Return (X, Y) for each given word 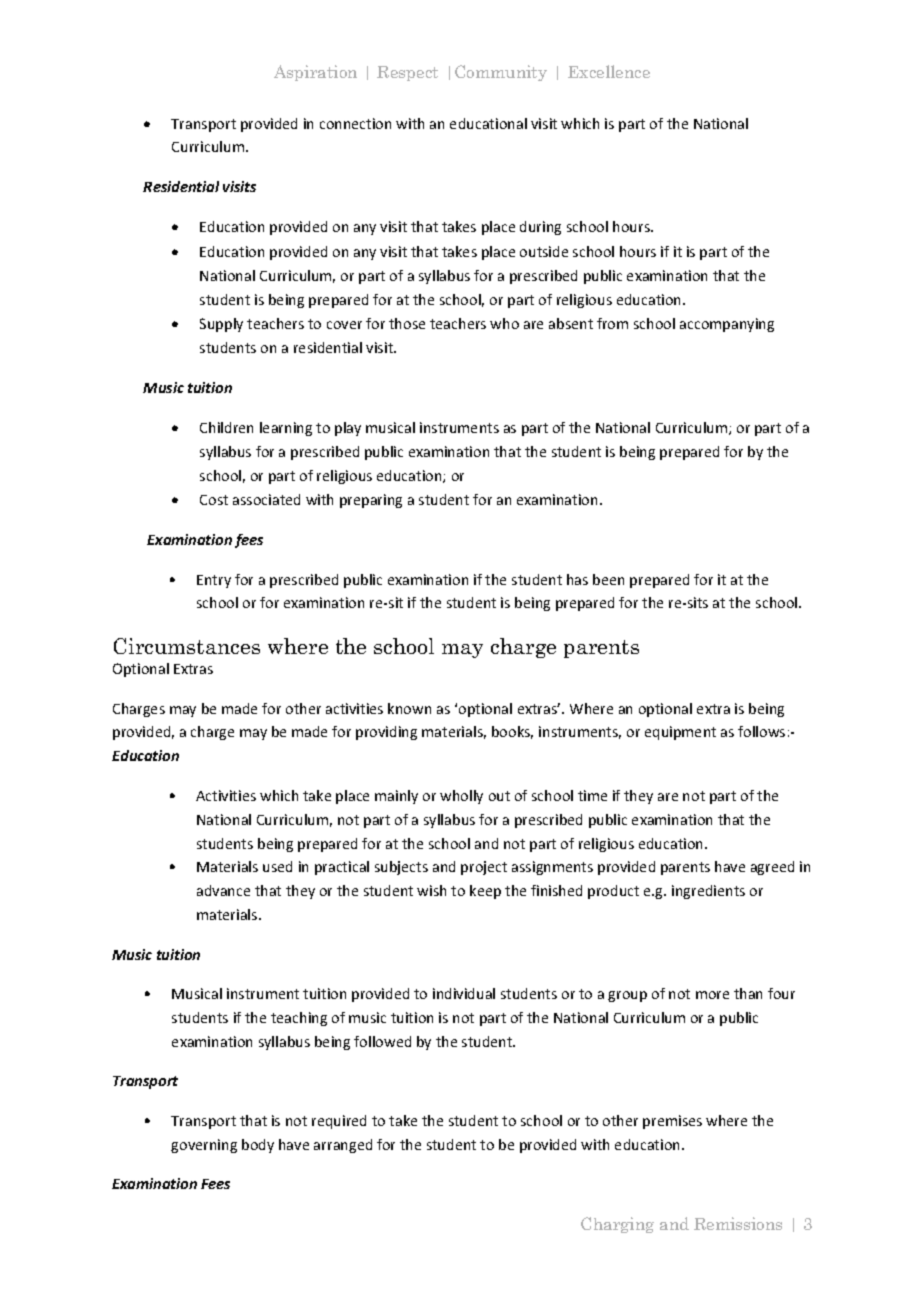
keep (485, 892)
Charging (617, 1225)
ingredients (708, 892)
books (512, 732)
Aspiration (315, 73)
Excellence (609, 71)
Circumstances (187, 646)
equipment (680, 733)
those (407, 323)
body (258, 1146)
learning (286, 429)
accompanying (727, 325)
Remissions (738, 1223)
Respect (407, 73)
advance (223, 890)
